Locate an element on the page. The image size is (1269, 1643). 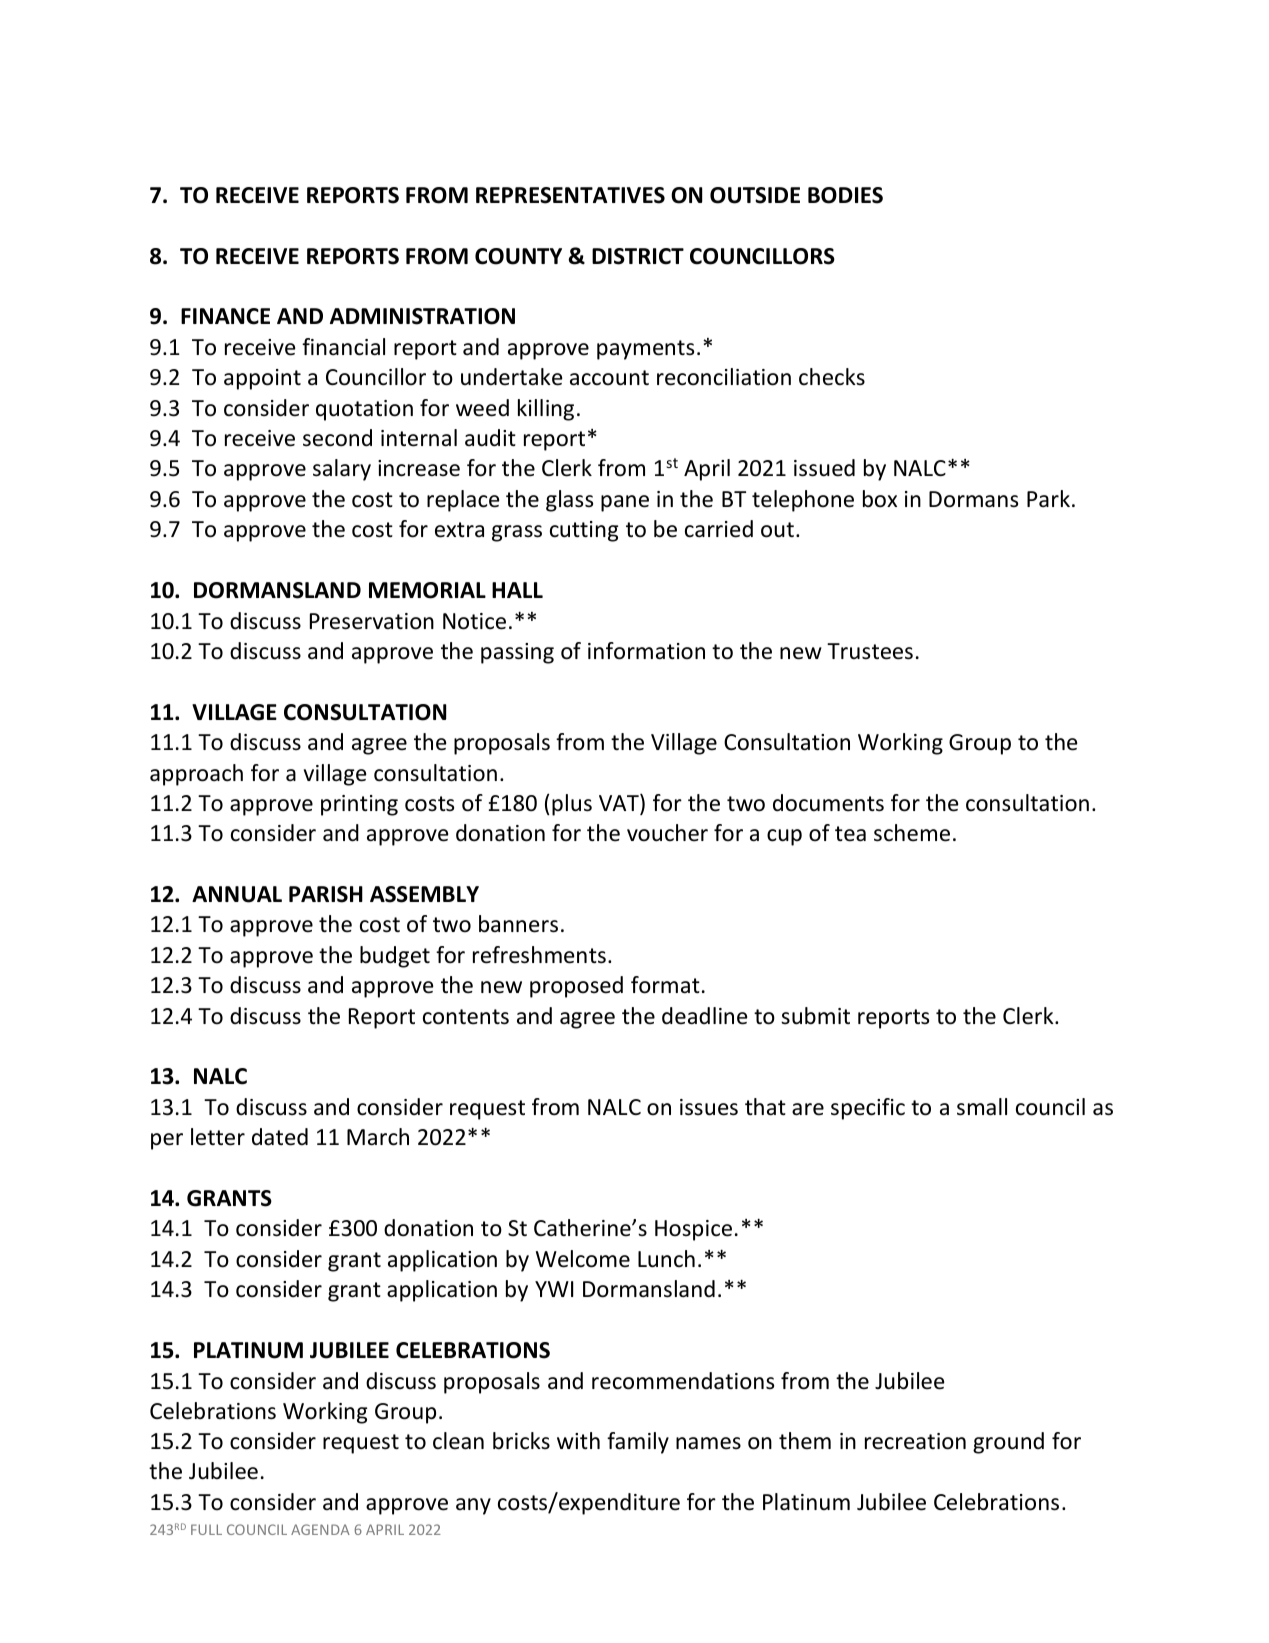
Trustees is located at coordinates (870, 651).
